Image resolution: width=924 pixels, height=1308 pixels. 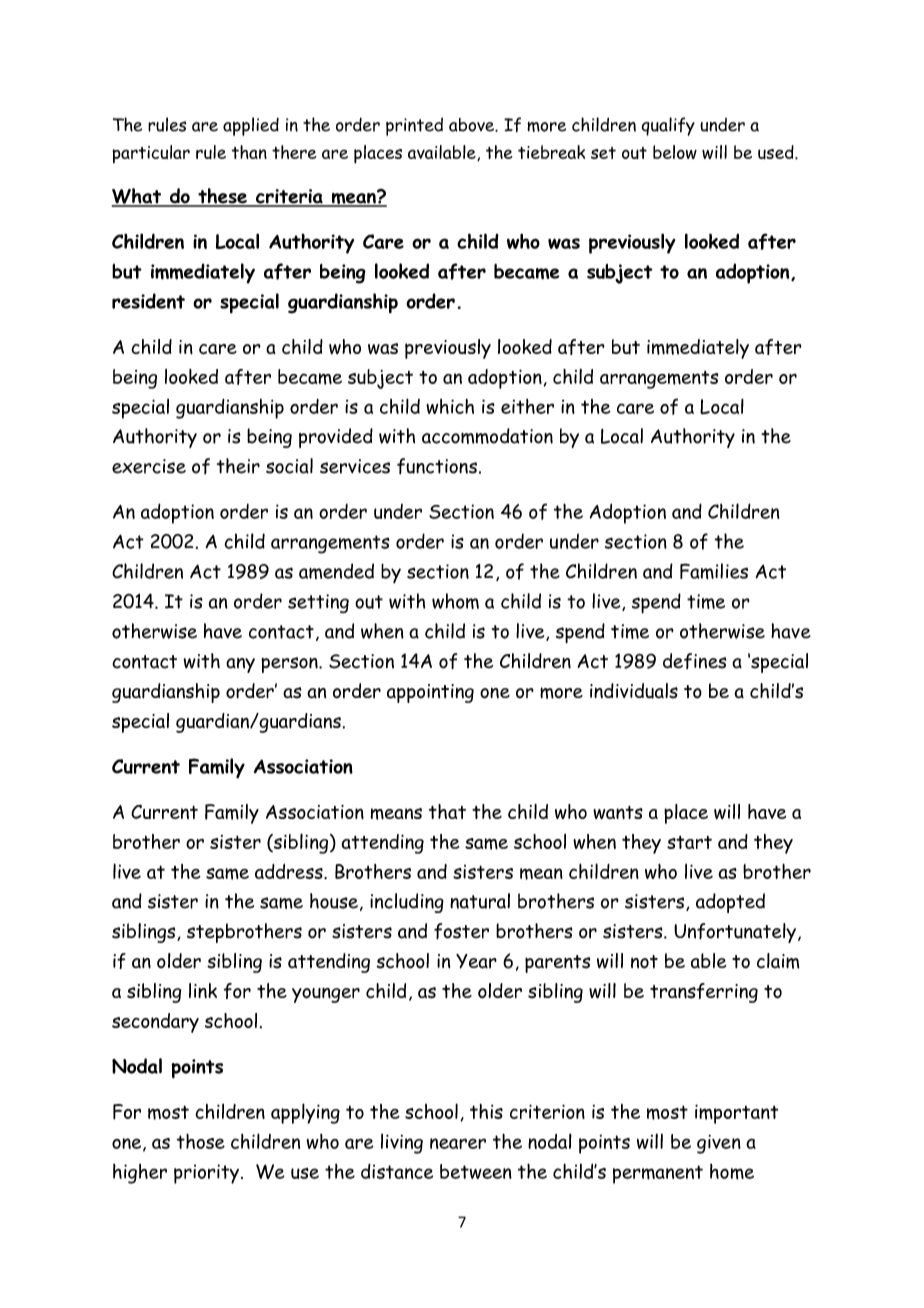 I want to click on functions, so click(x=437, y=466).
